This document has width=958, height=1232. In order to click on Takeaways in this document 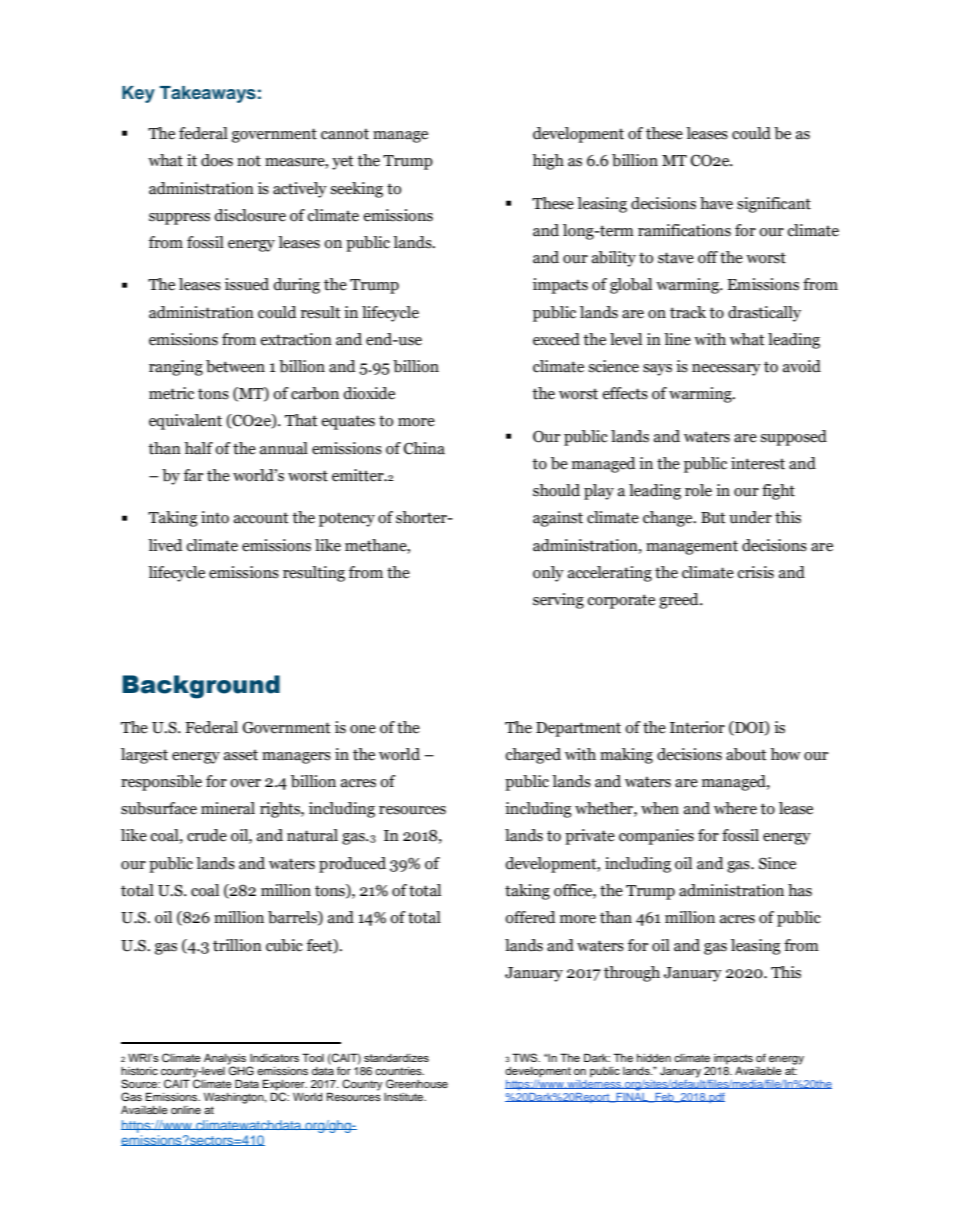, I will do `click(208, 94)`.
